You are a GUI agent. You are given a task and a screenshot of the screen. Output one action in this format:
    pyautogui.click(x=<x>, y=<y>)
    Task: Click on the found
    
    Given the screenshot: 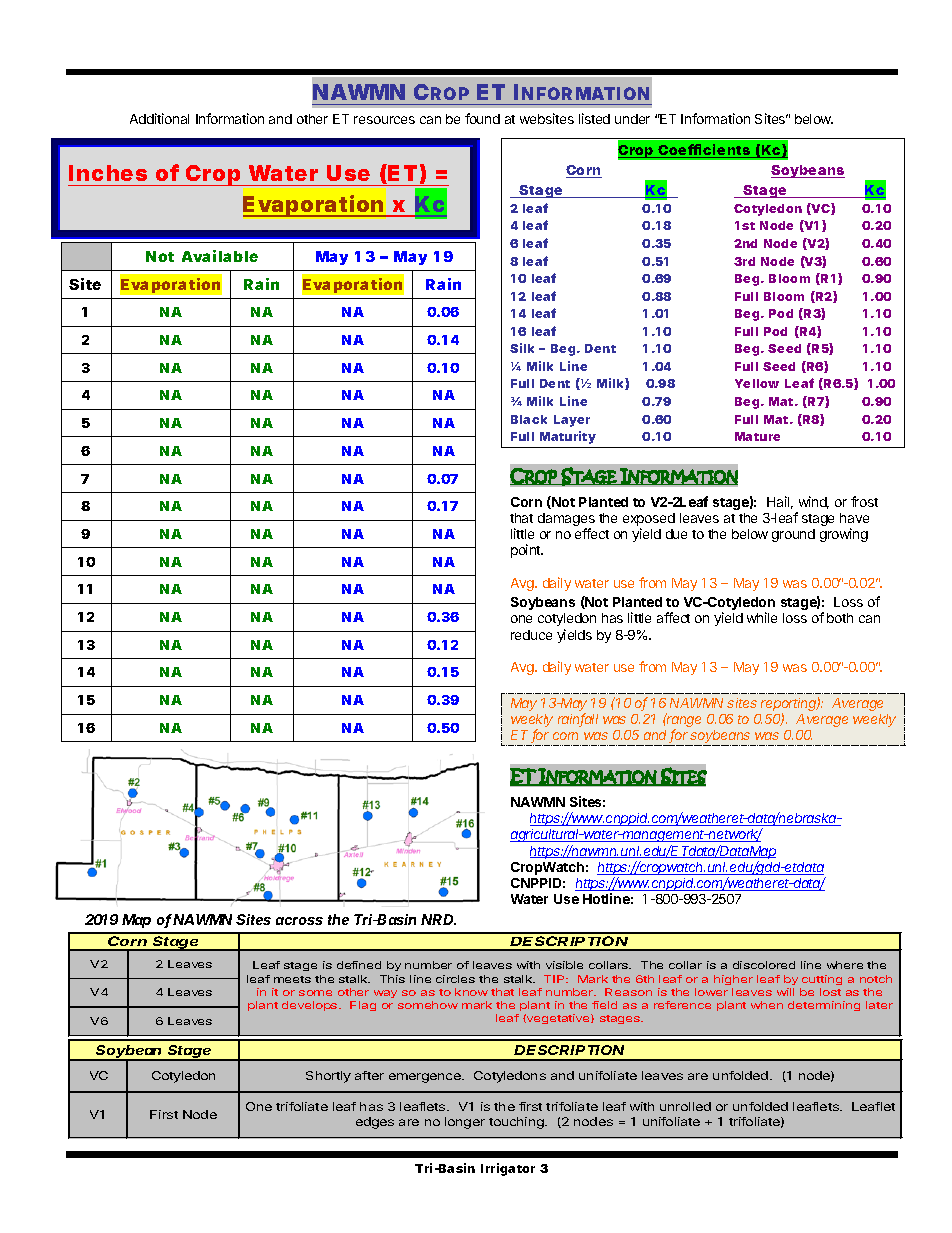 What is the action you would take?
    pyautogui.click(x=482, y=118)
